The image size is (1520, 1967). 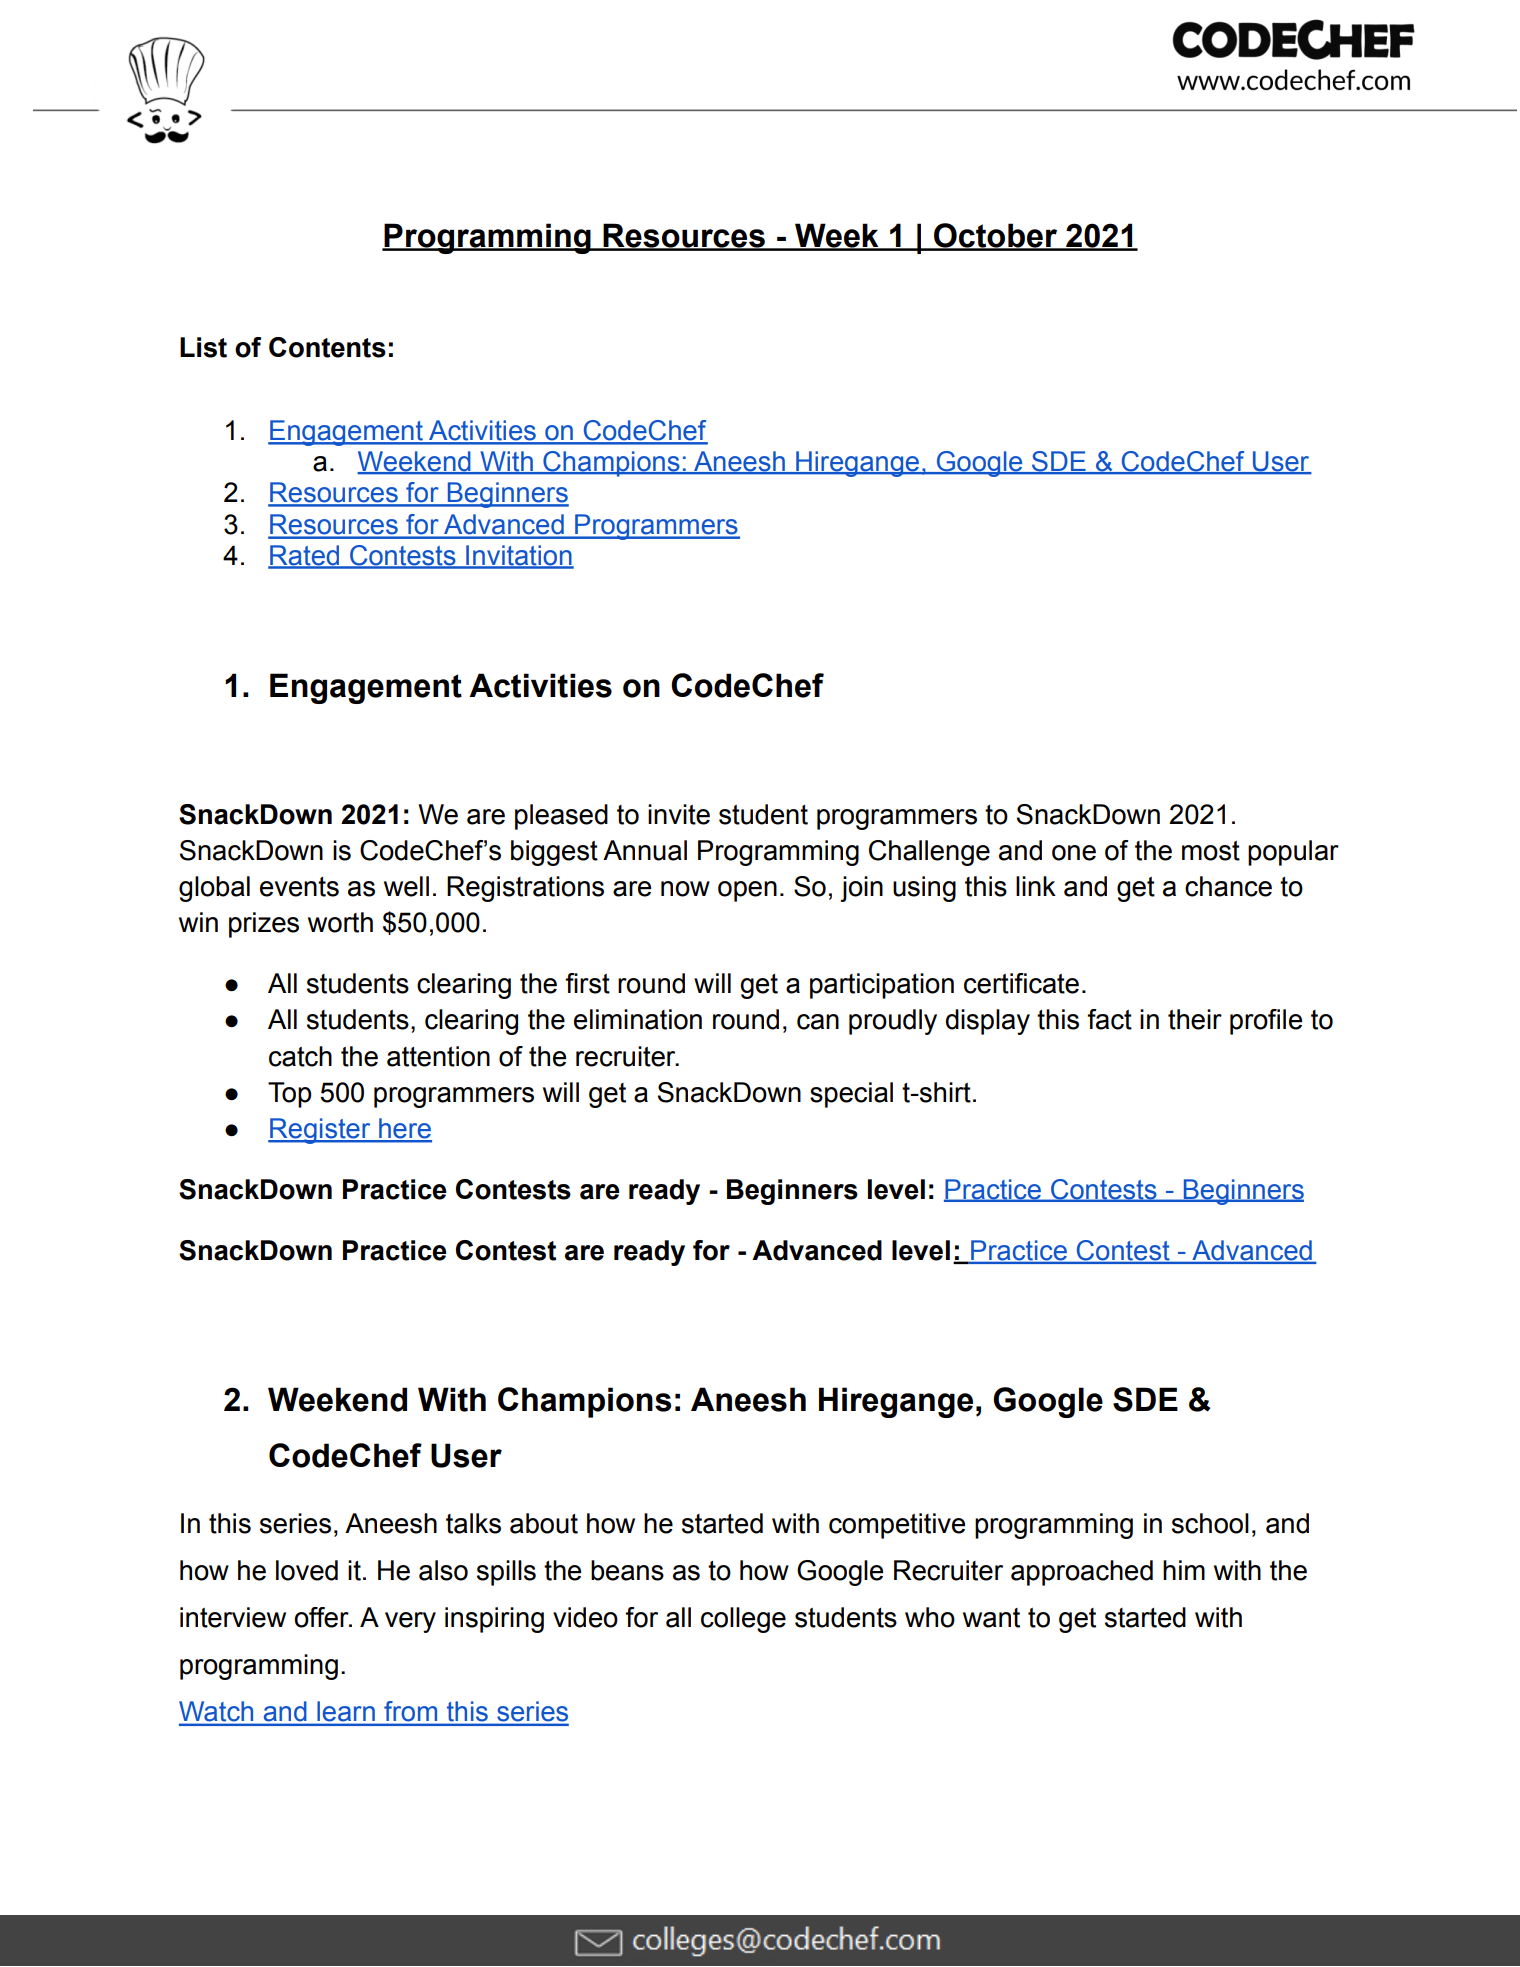 I want to click on most, so click(x=1211, y=851).
